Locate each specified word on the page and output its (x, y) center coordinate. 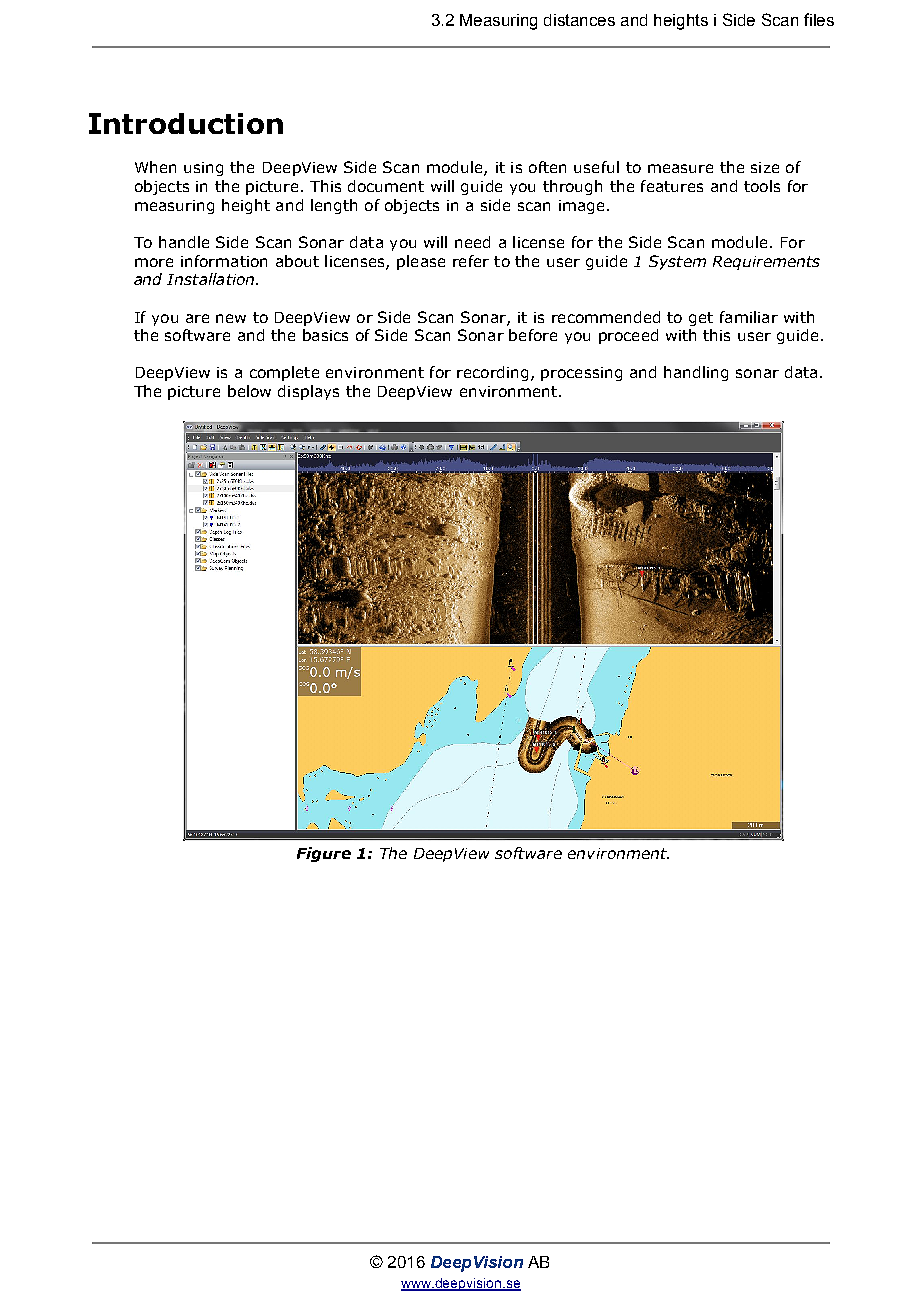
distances (579, 20)
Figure (324, 854)
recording (492, 373)
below (249, 391)
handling (696, 373)
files (819, 19)
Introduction (186, 123)
